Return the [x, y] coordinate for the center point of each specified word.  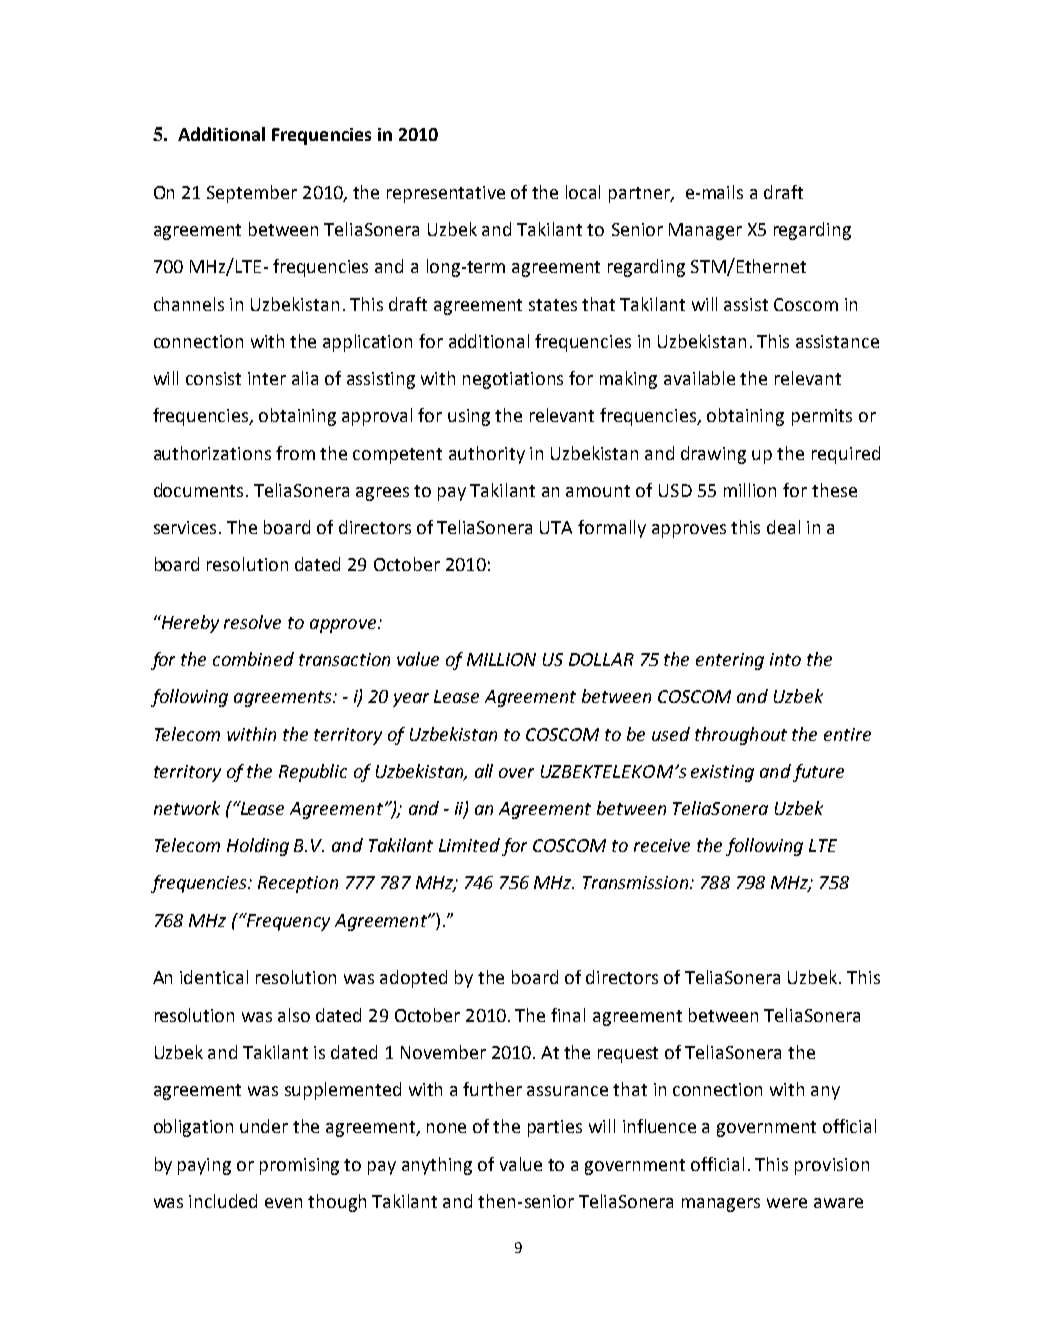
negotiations [513, 380]
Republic [313, 773]
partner [640, 195]
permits [822, 417]
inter [267, 378]
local [583, 192]
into [785, 659]
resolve [252, 622]
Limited [469, 845]
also [294, 1015]
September [252, 194]
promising [299, 1166]
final [568, 1015]
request [628, 1055]
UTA [556, 527]
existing [722, 773]
